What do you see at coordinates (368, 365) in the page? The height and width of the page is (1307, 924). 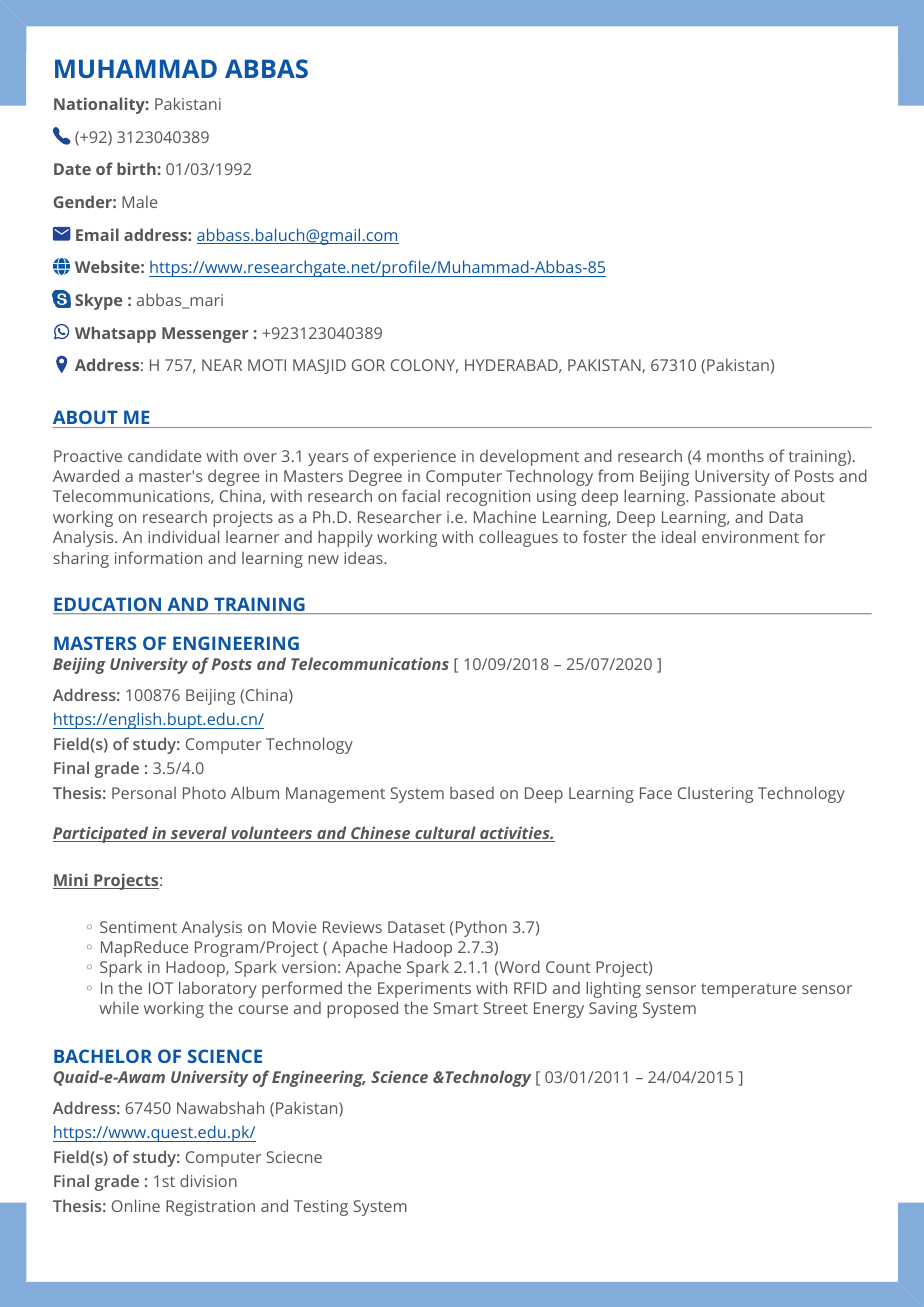 I see `GOR` at bounding box center [368, 365].
